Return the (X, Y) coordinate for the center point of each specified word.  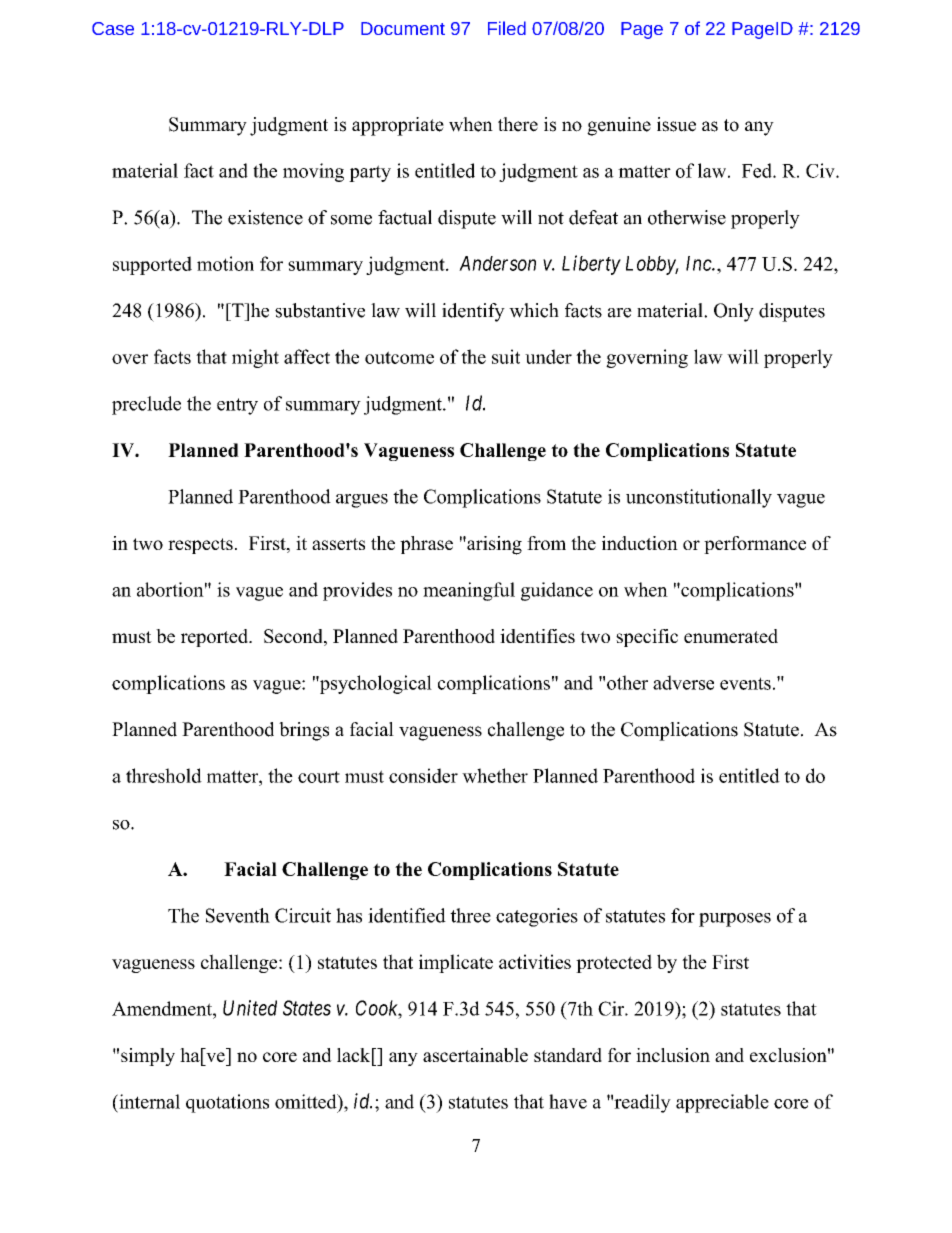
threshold (164, 775)
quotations (227, 1103)
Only (734, 312)
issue (676, 124)
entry (237, 406)
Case (113, 28)
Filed (507, 28)
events (745, 683)
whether (495, 775)
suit (506, 356)
